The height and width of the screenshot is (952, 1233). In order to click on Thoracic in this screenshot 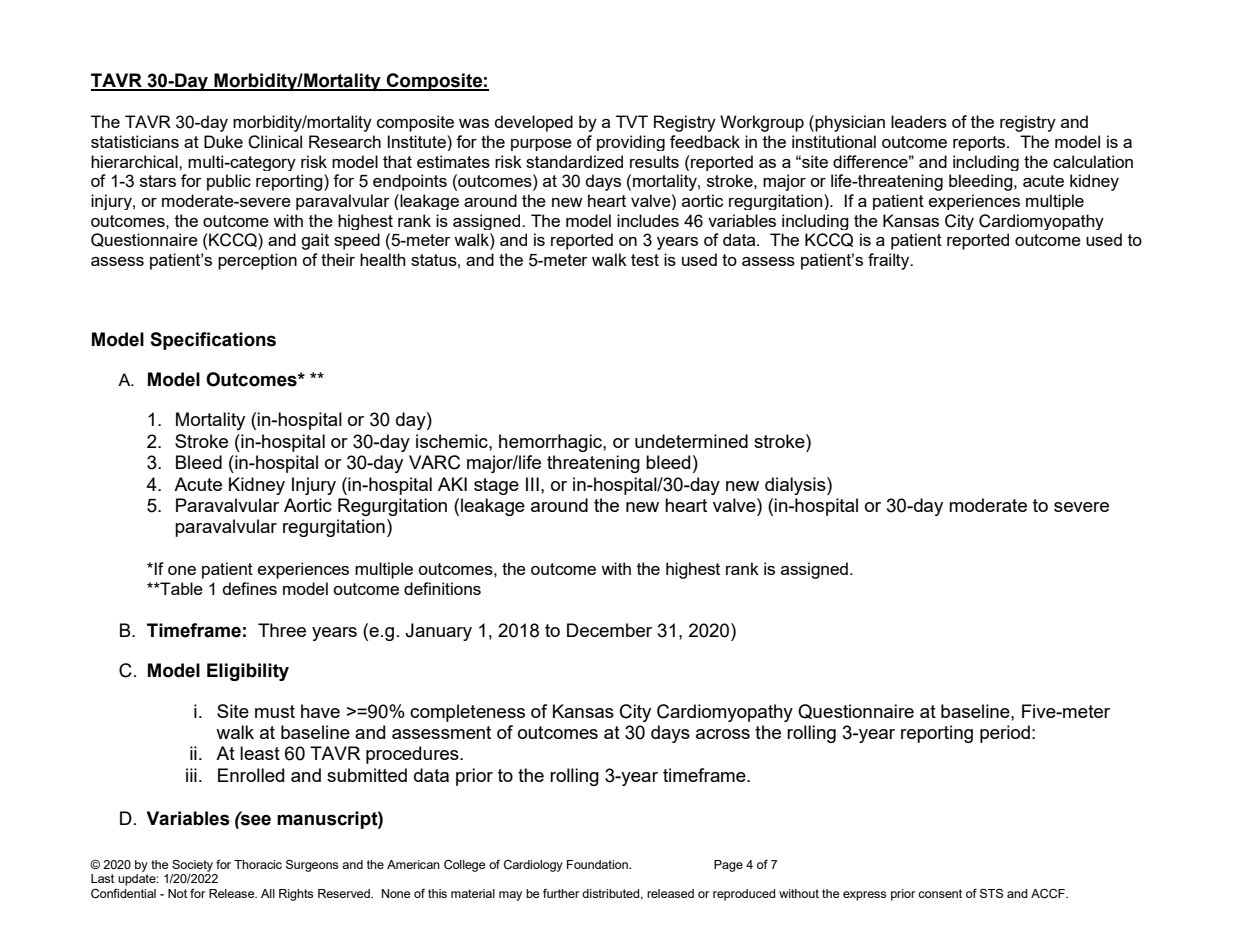, I will do `click(258, 864)`.
